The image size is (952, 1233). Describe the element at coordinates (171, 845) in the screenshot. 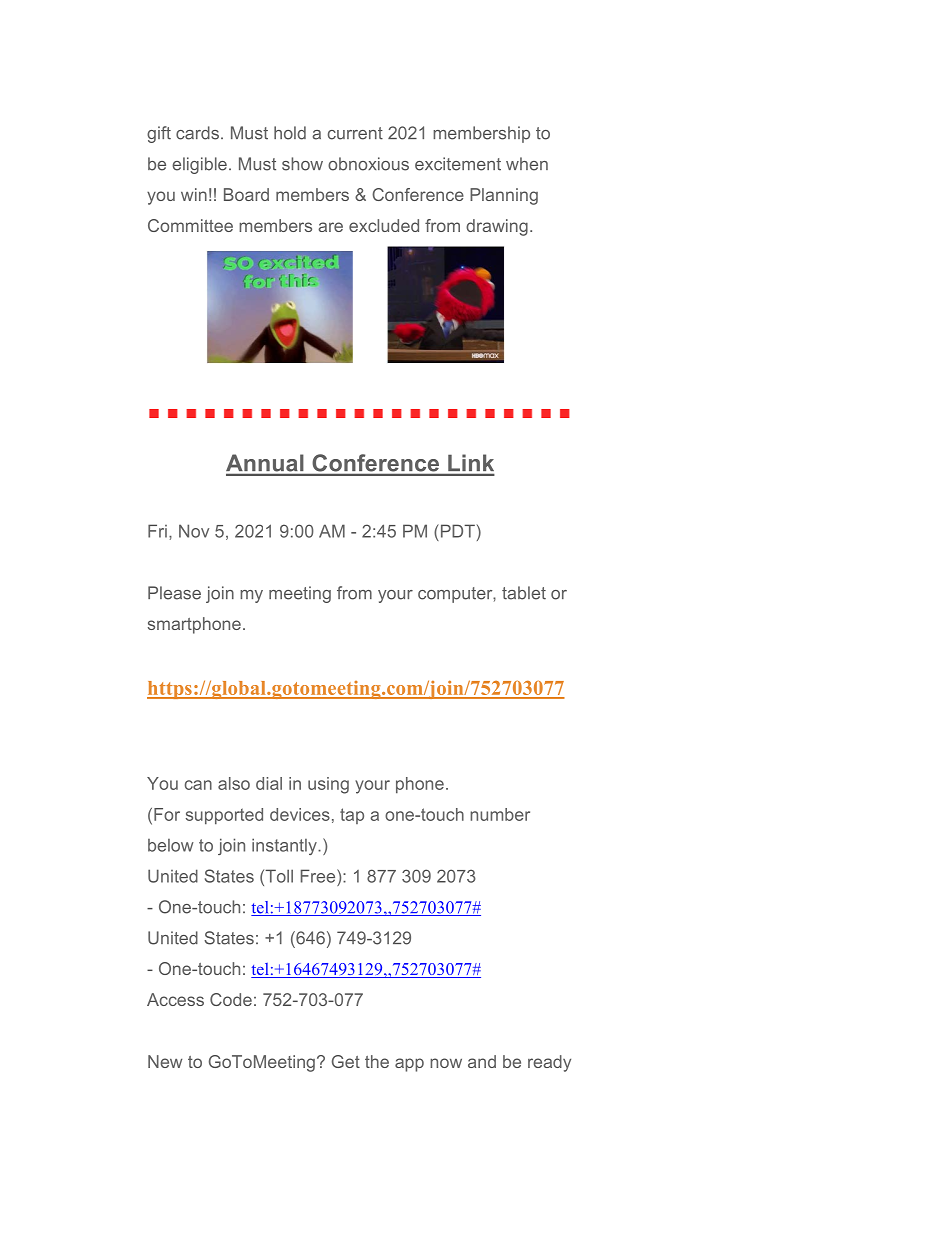

I see `below` at that location.
